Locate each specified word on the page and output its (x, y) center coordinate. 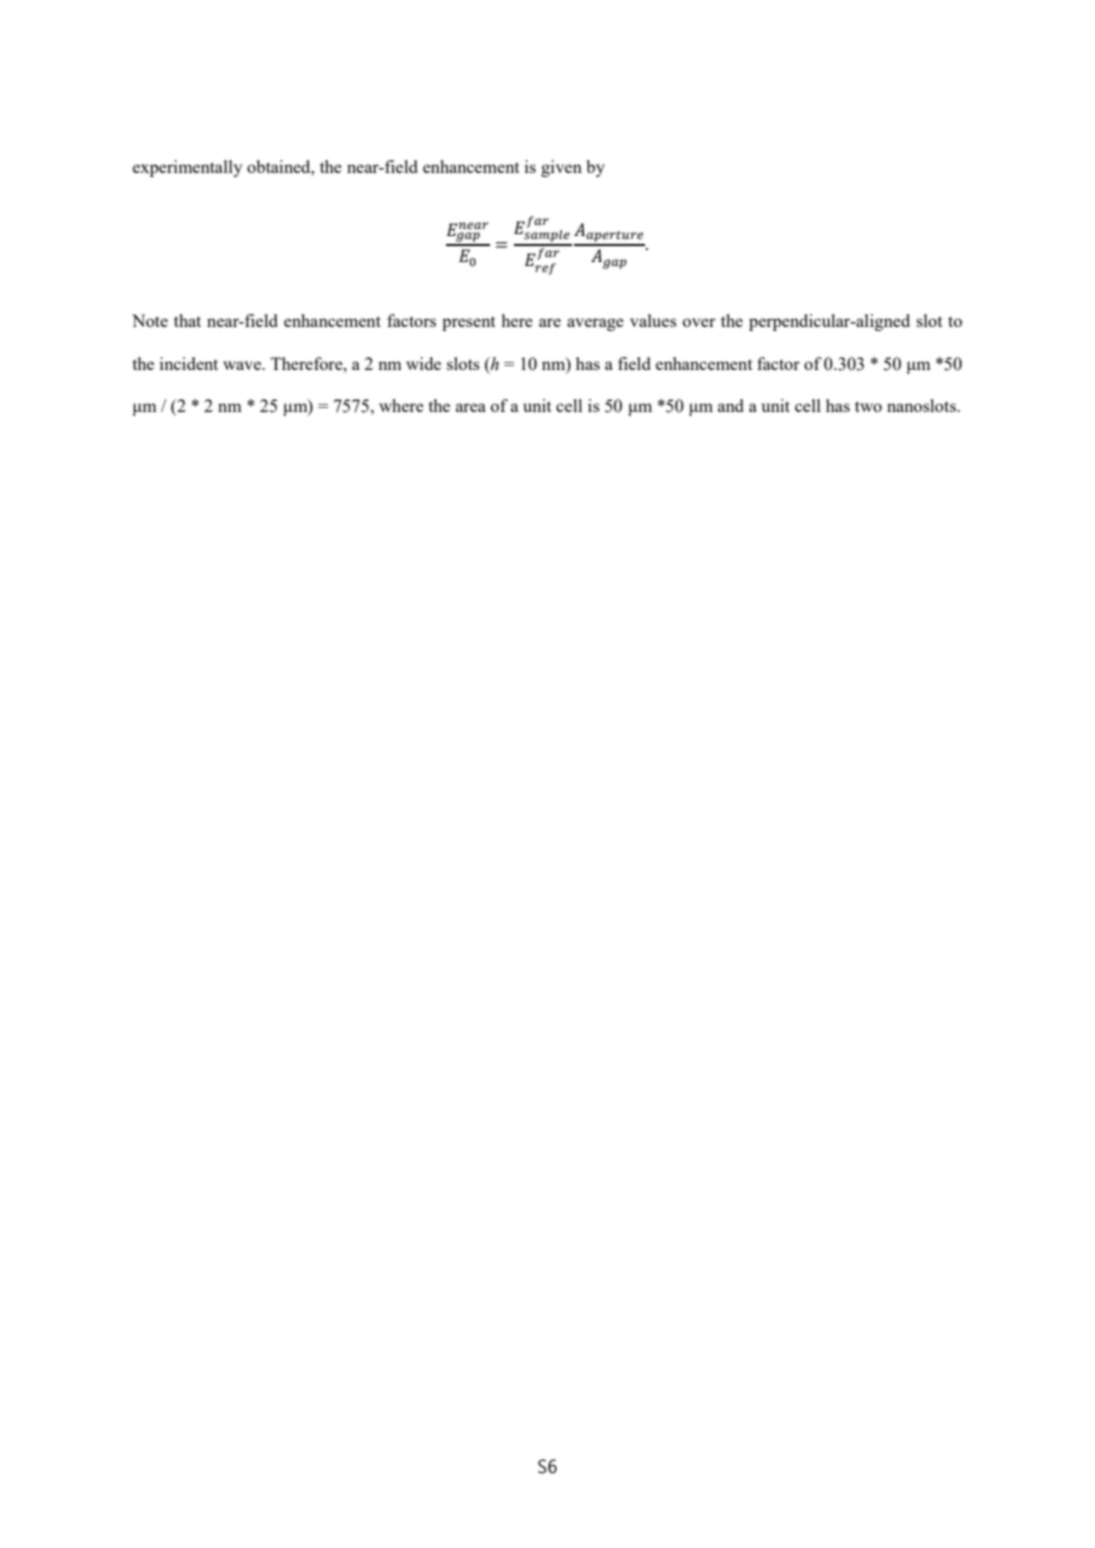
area (471, 407)
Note (150, 320)
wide (423, 363)
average (595, 324)
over (699, 322)
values (653, 320)
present (469, 323)
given (561, 168)
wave (243, 365)
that (187, 320)
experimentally (187, 168)
